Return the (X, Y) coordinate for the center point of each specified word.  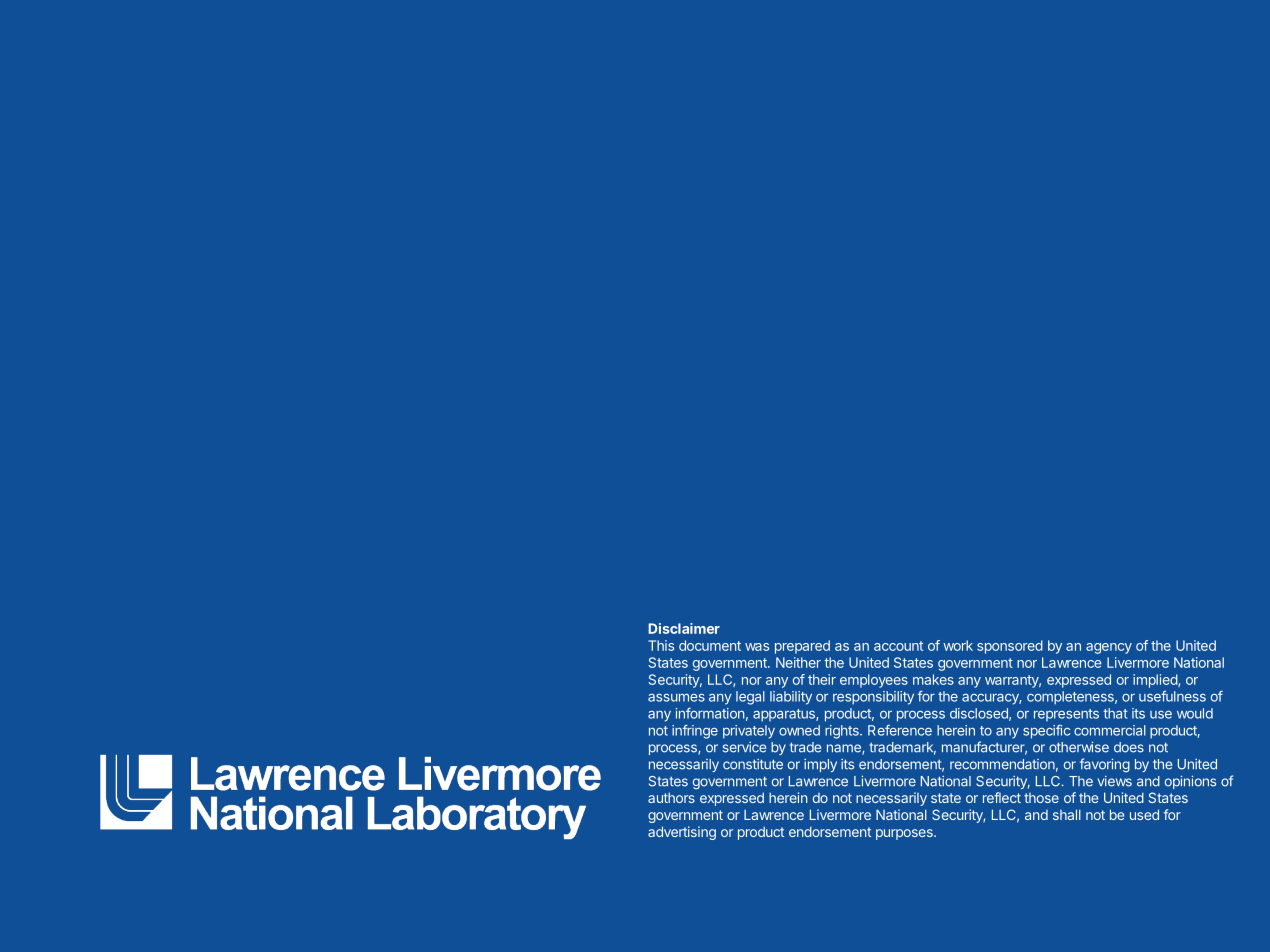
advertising (682, 833)
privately (749, 732)
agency (1109, 648)
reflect (1002, 797)
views (1115, 781)
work (958, 645)
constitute (753, 764)
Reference (900, 730)
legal (750, 698)
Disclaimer (684, 628)
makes (933, 679)
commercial (1110, 730)
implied (1156, 681)
